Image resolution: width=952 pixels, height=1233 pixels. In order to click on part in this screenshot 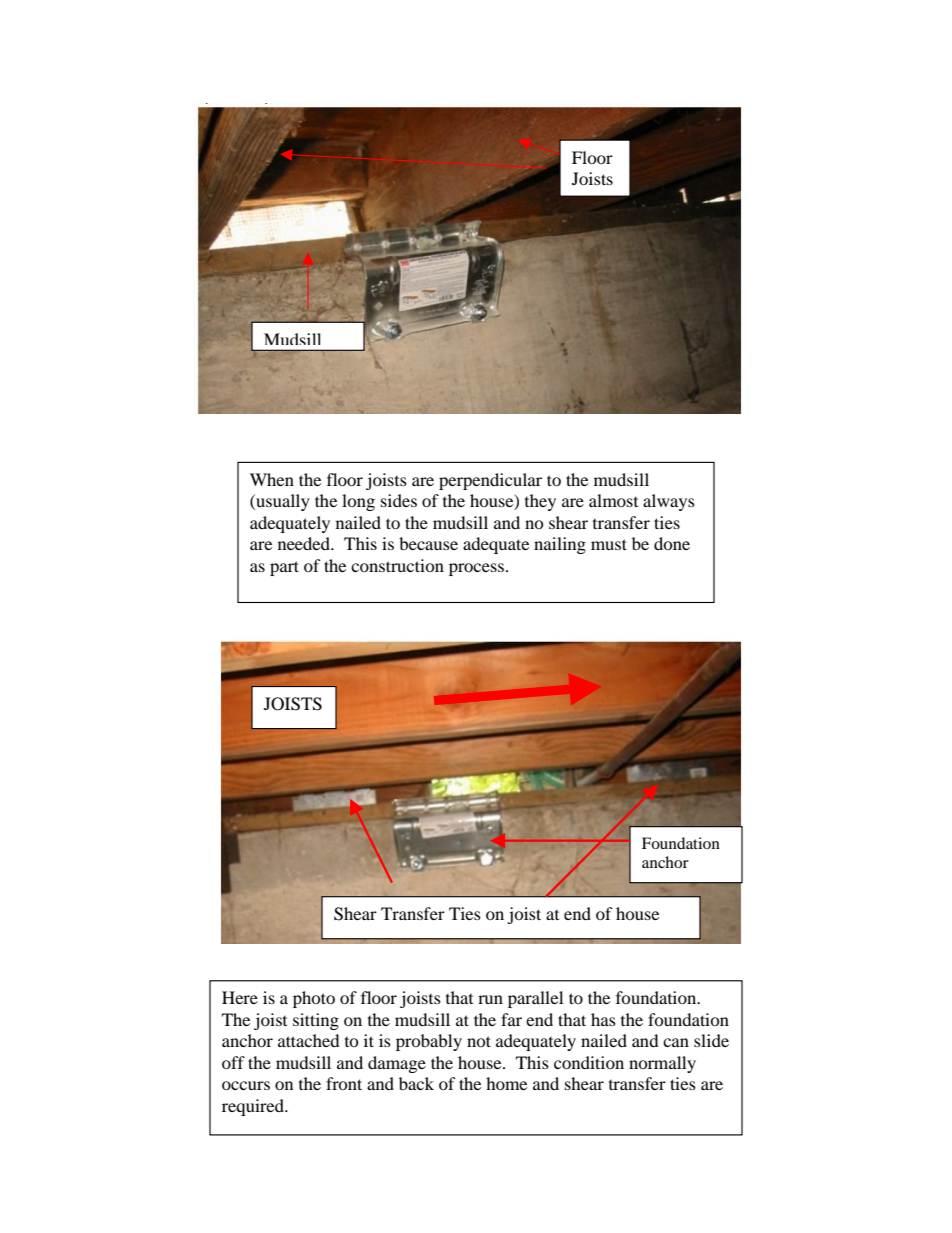, I will do `click(284, 568)`.
